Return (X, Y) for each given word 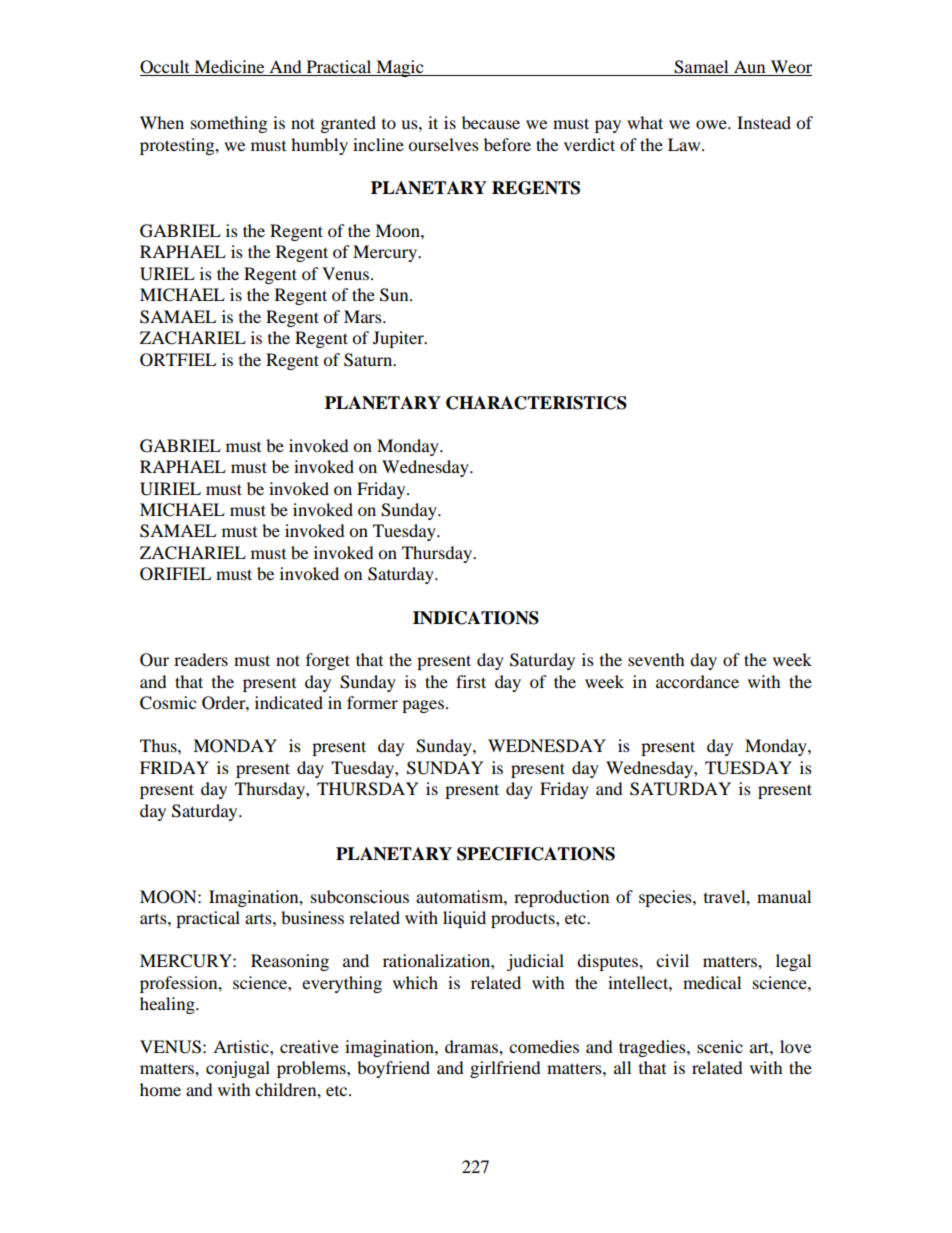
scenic (720, 1046)
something (229, 124)
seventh (656, 659)
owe (712, 124)
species (666, 898)
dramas (472, 1046)
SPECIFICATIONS (536, 854)
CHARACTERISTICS (536, 403)
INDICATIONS (476, 618)
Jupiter (399, 339)
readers (201, 659)
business (312, 917)
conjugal (238, 1069)
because (491, 122)
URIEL (167, 274)
